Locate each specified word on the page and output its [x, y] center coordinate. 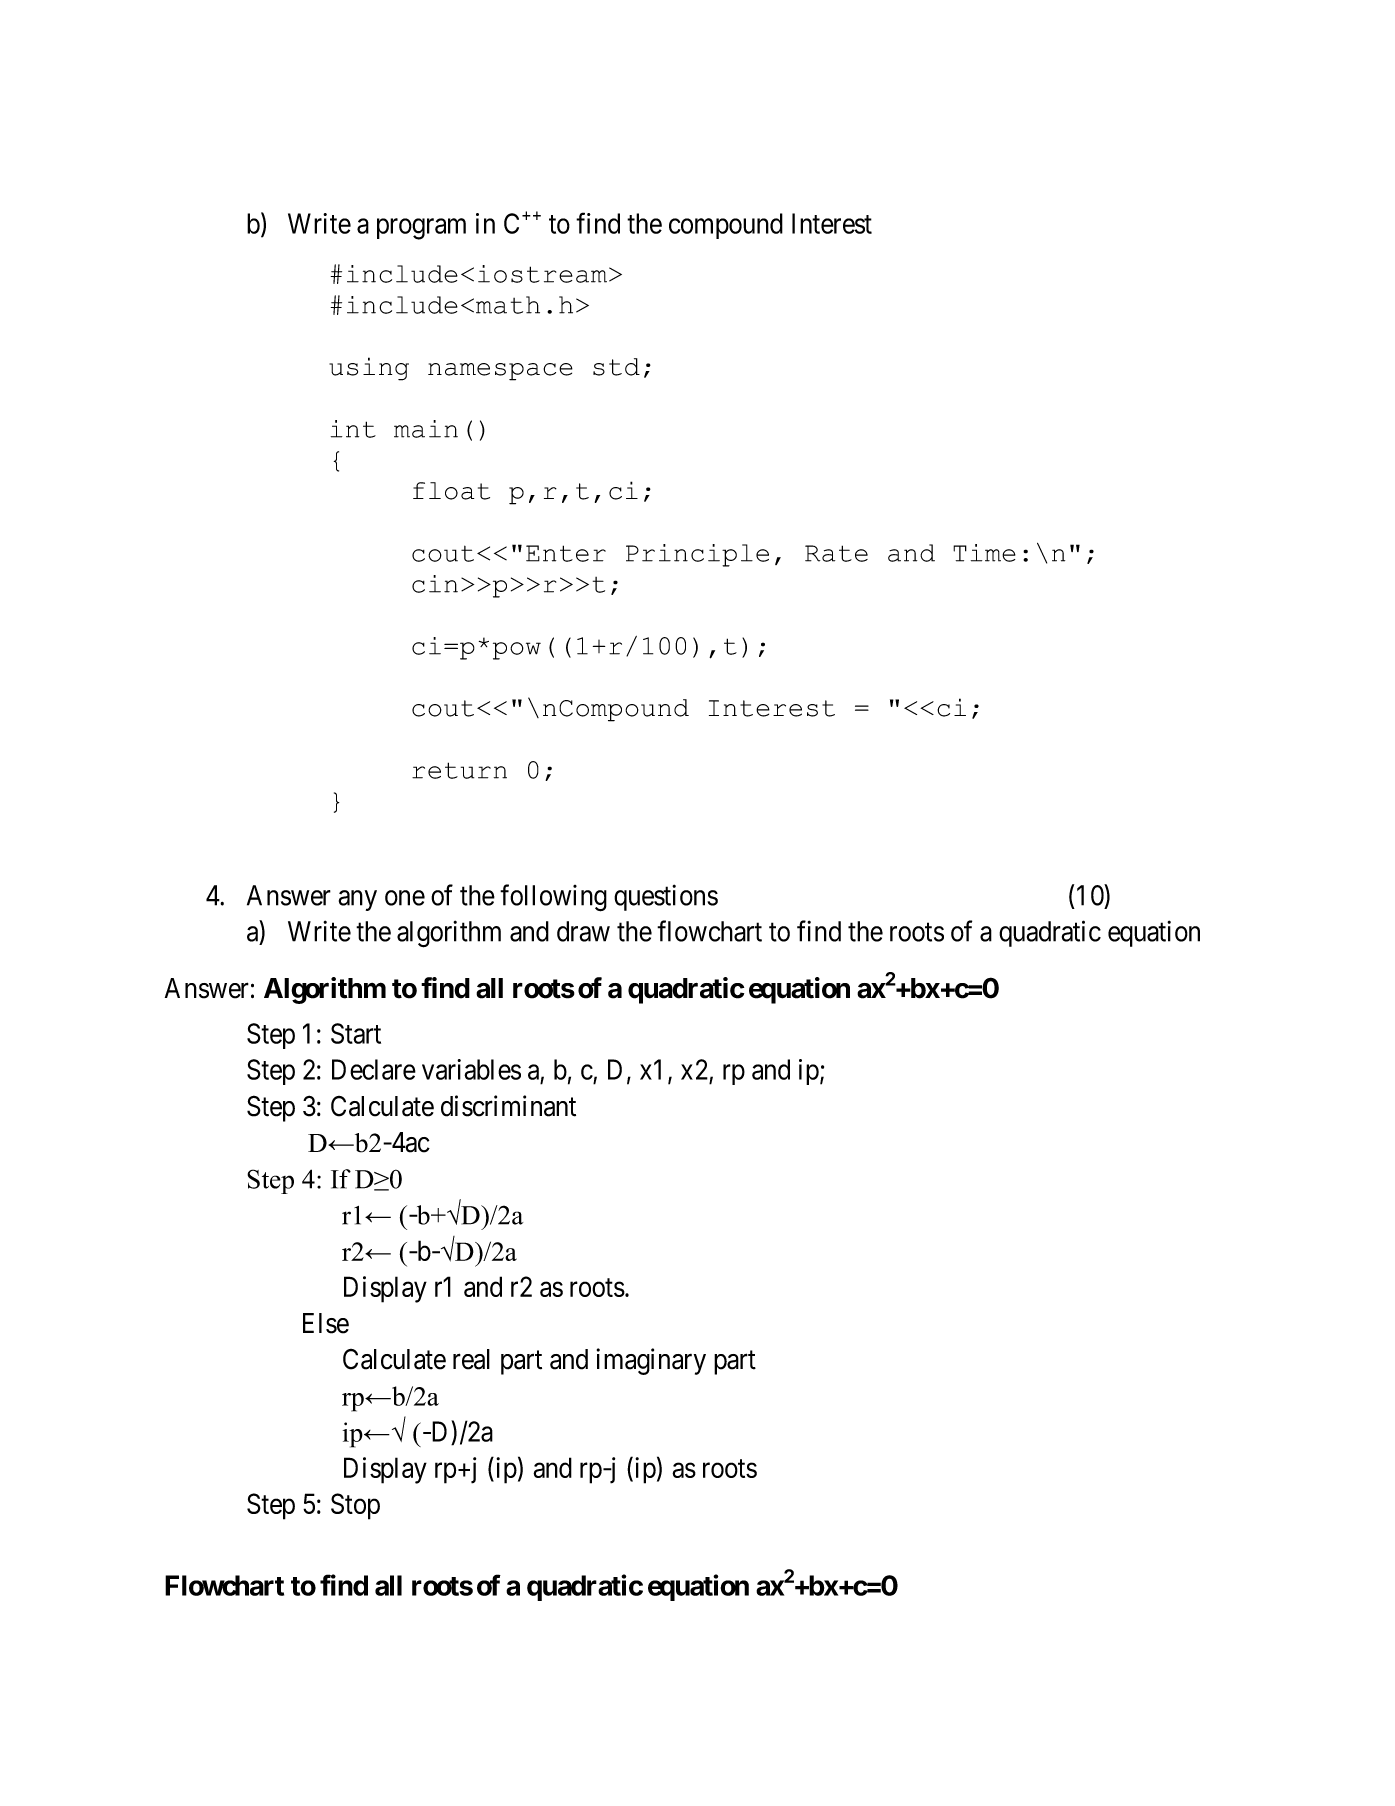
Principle [697, 555]
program [421, 229]
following [553, 898]
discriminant [508, 1106]
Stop [355, 1506]
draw [583, 931]
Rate [836, 553]
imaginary [651, 1361]
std [616, 367]
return [459, 770]
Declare [374, 1069]
